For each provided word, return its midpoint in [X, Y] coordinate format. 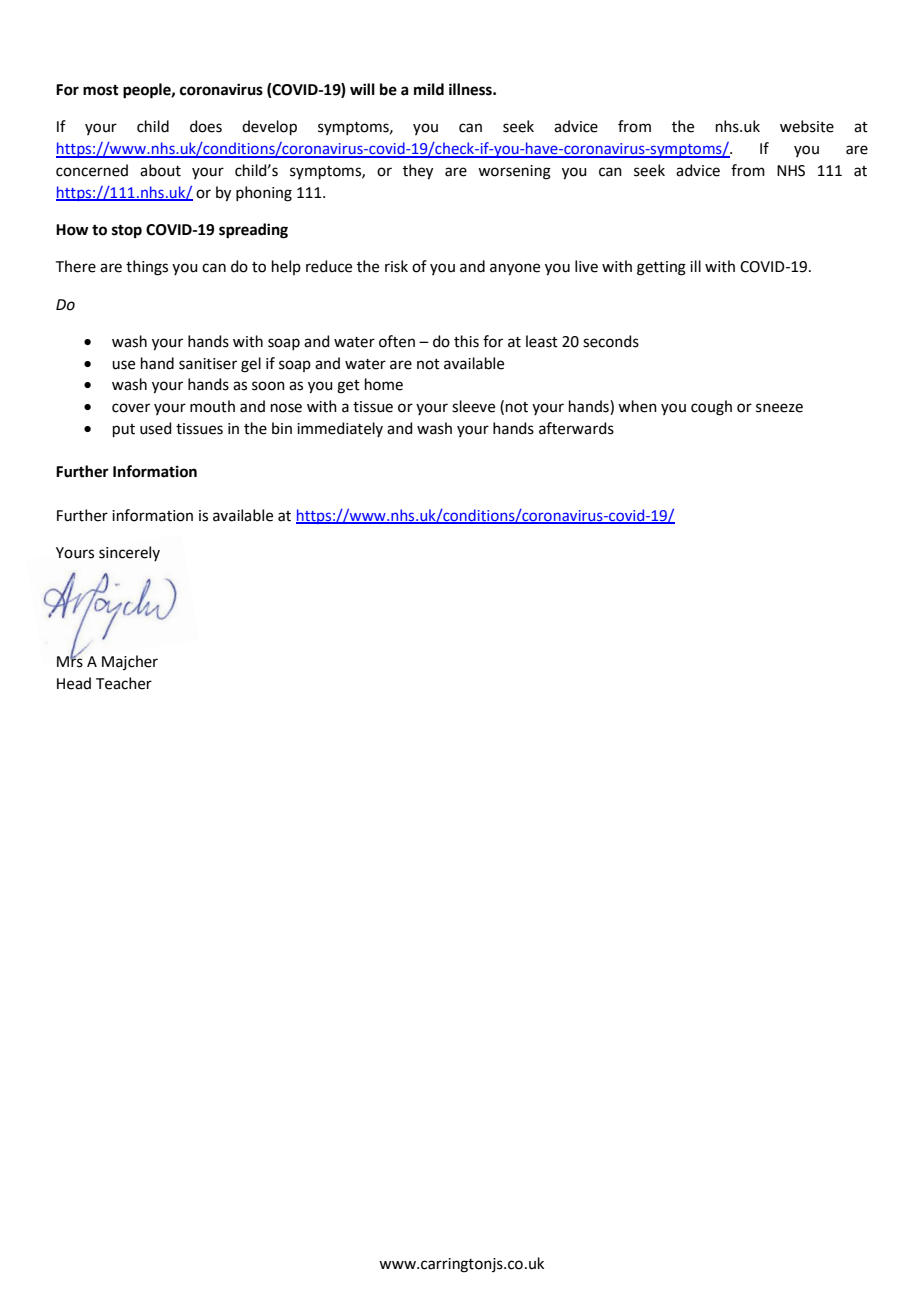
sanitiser [208, 364]
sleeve [473, 406]
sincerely [129, 553]
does [206, 126]
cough [711, 408]
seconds [611, 341]
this [466, 341]
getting [661, 268]
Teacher [124, 683]
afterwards [576, 428]
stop [127, 232]
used [156, 428]
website [807, 126]
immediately [340, 429]
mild [429, 89]
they [418, 172]
